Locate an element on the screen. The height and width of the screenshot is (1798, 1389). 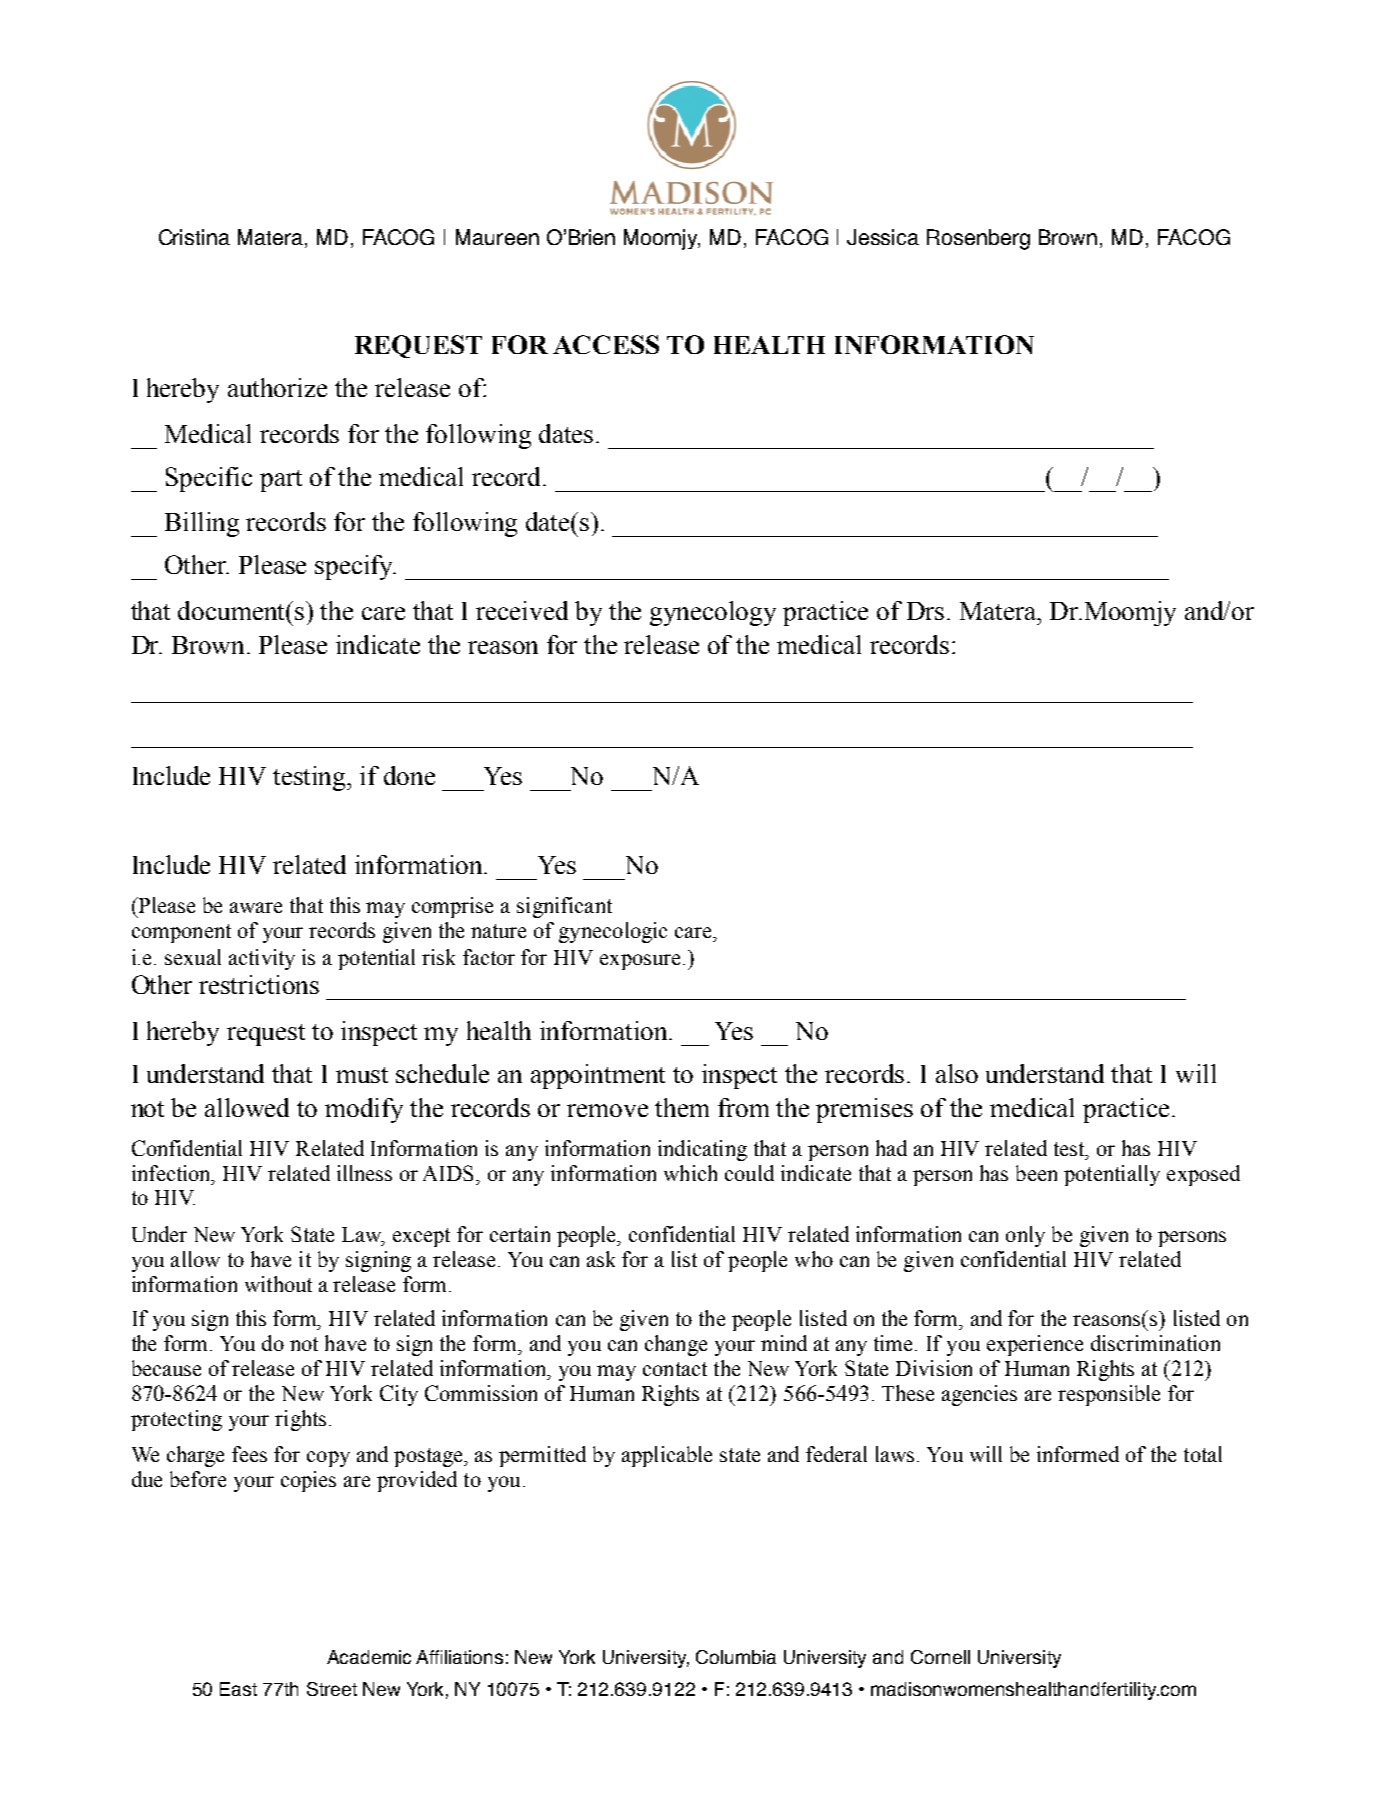
Billing is located at coordinates (202, 524).
